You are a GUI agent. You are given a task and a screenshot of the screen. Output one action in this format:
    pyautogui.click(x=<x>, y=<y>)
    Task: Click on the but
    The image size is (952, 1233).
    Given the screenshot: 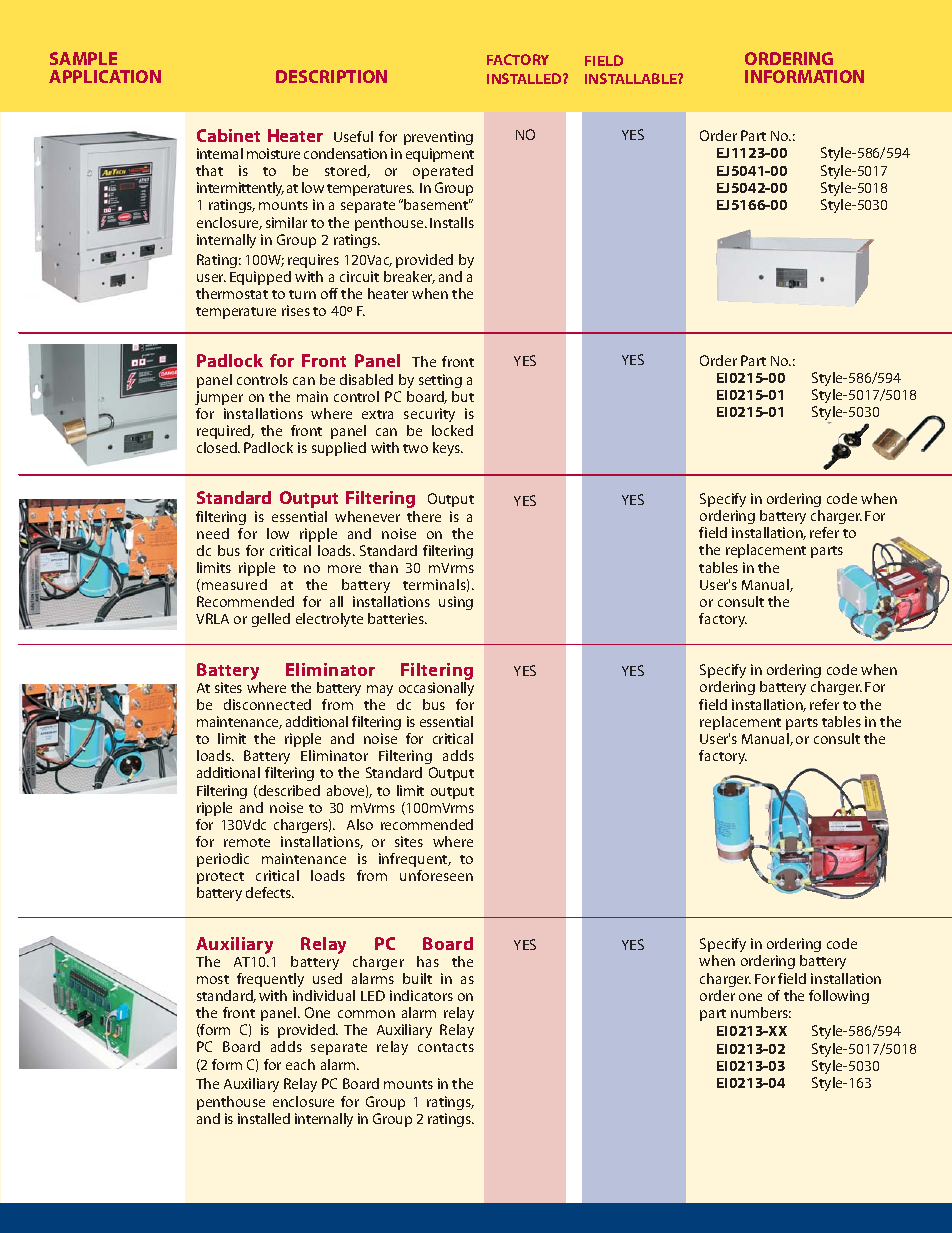 What is the action you would take?
    pyautogui.click(x=463, y=396)
